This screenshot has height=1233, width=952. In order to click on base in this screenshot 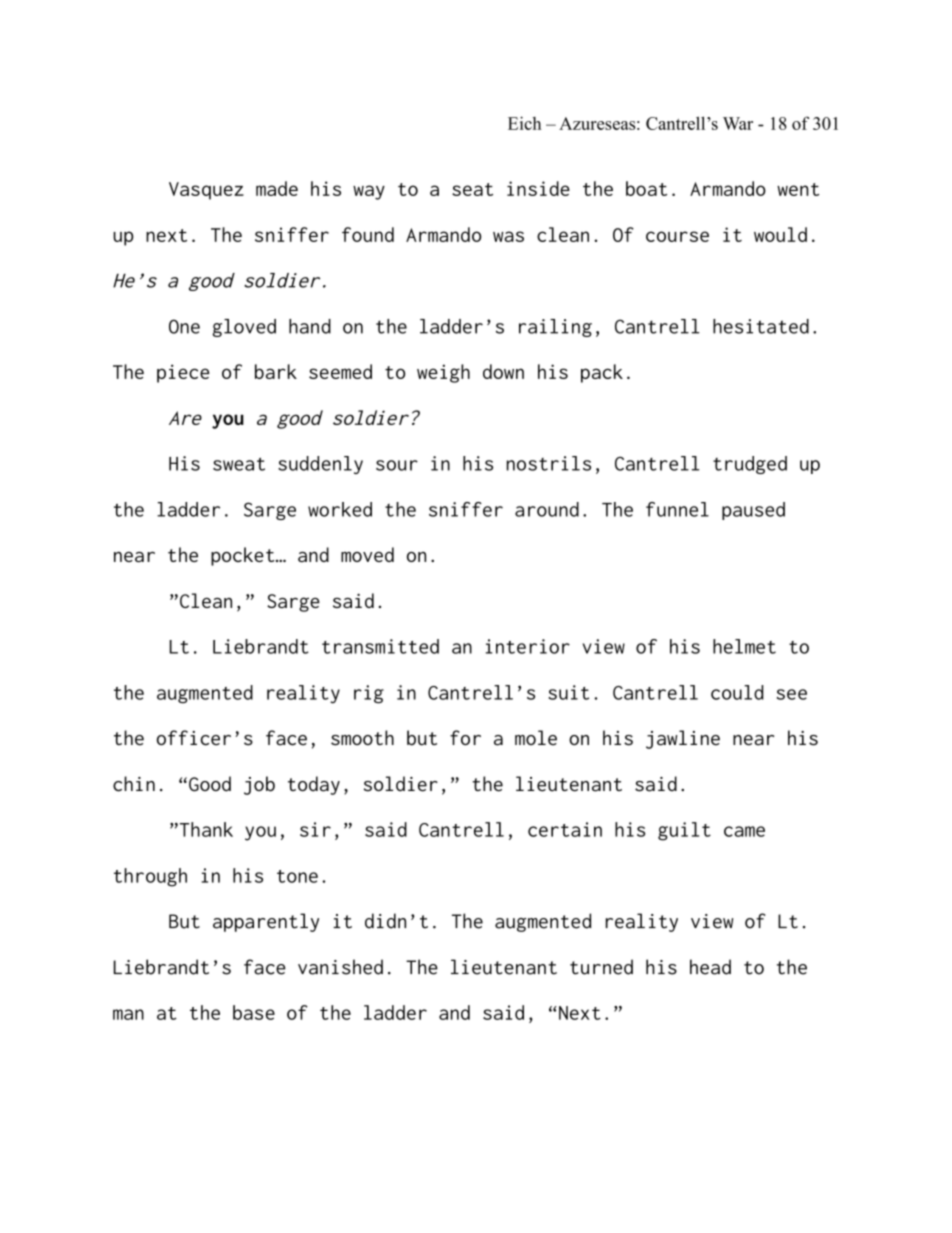, I will do `click(254, 1012)`.
